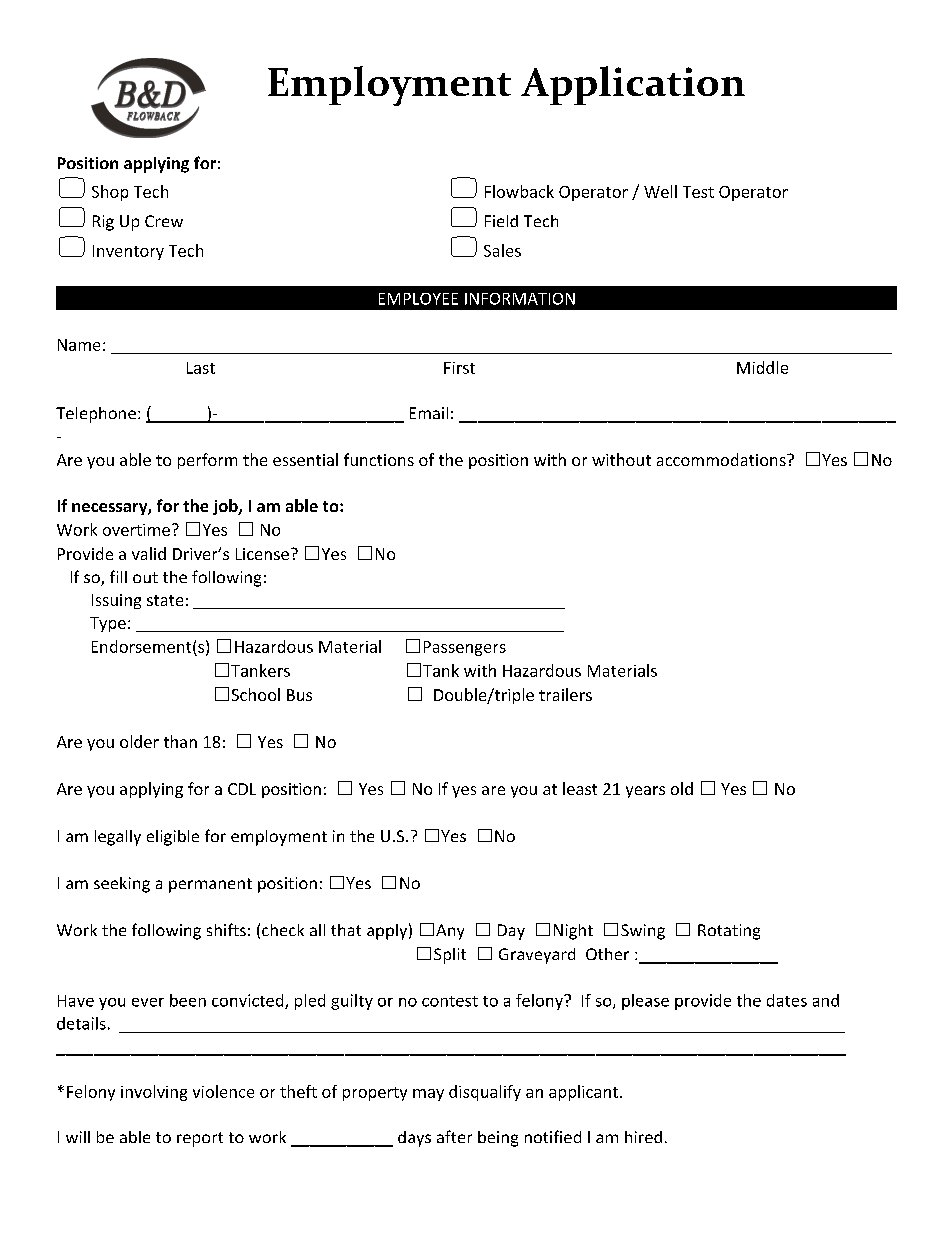 The width and height of the screenshot is (952, 1233). I want to click on hired, so click(643, 1137).
